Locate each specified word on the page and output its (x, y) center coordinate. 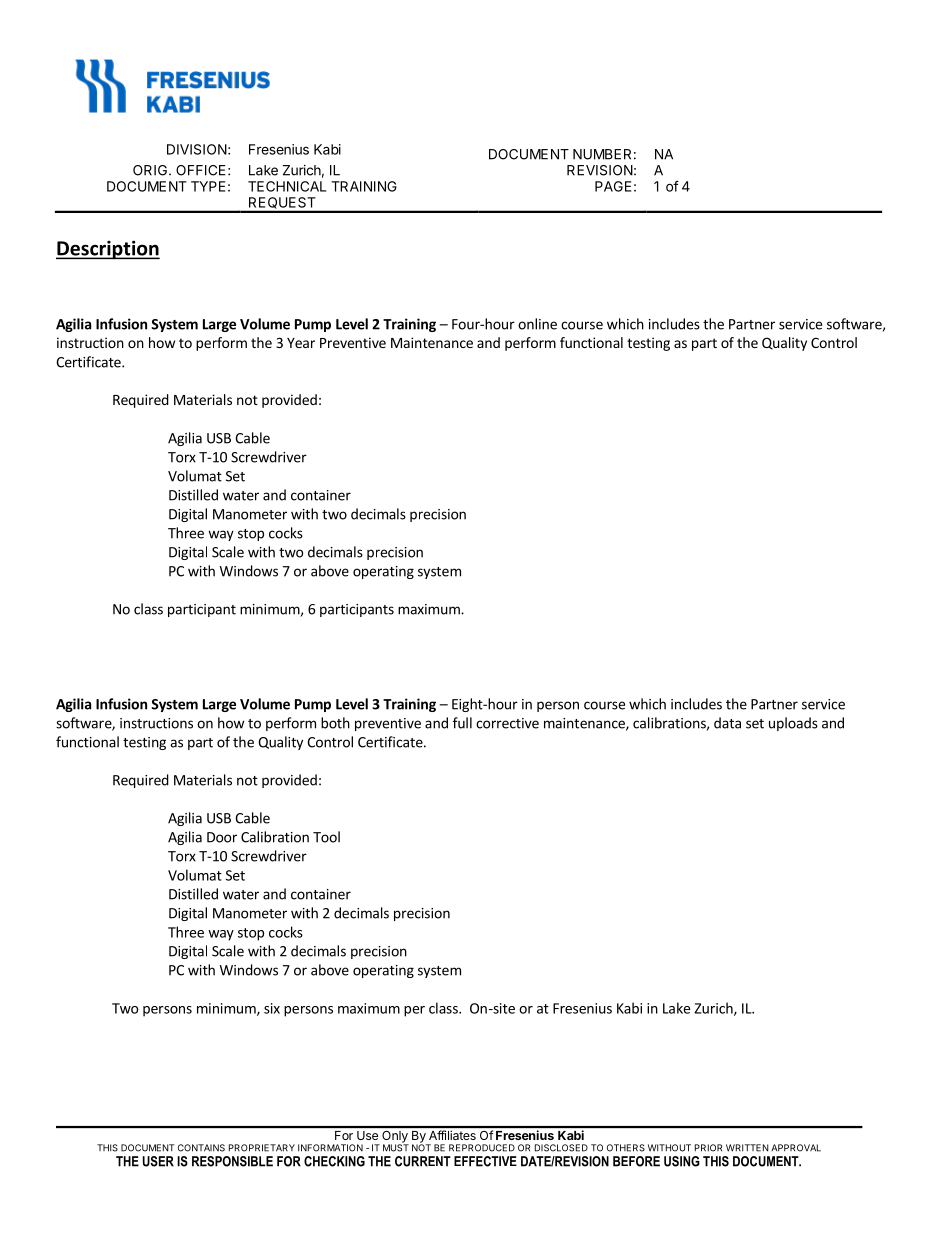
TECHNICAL (287, 186)
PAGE (613, 186)
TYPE (208, 186)
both (335, 723)
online (537, 324)
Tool (326, 837)
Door (222, 837)
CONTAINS (201, 1148)
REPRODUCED (482, 1148)
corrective (507, 723)
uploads (793, 724)
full (462, 723)
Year (301, 343)
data (727, 723)
